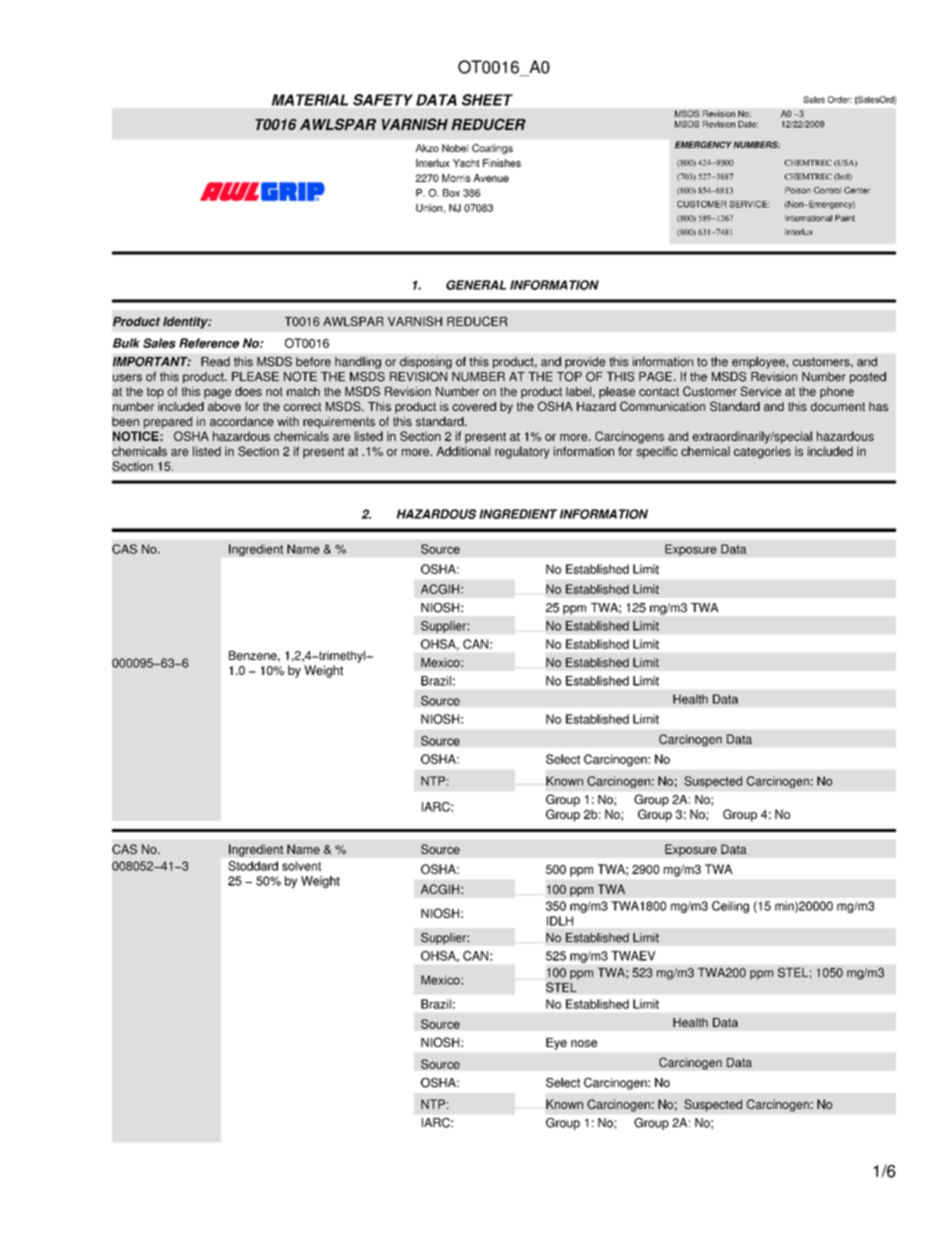 The image size is (952, 1233). What do you see at coordinates (253, 866) in the image?
I see `Stoddard` at bounding box center [253, 866].
